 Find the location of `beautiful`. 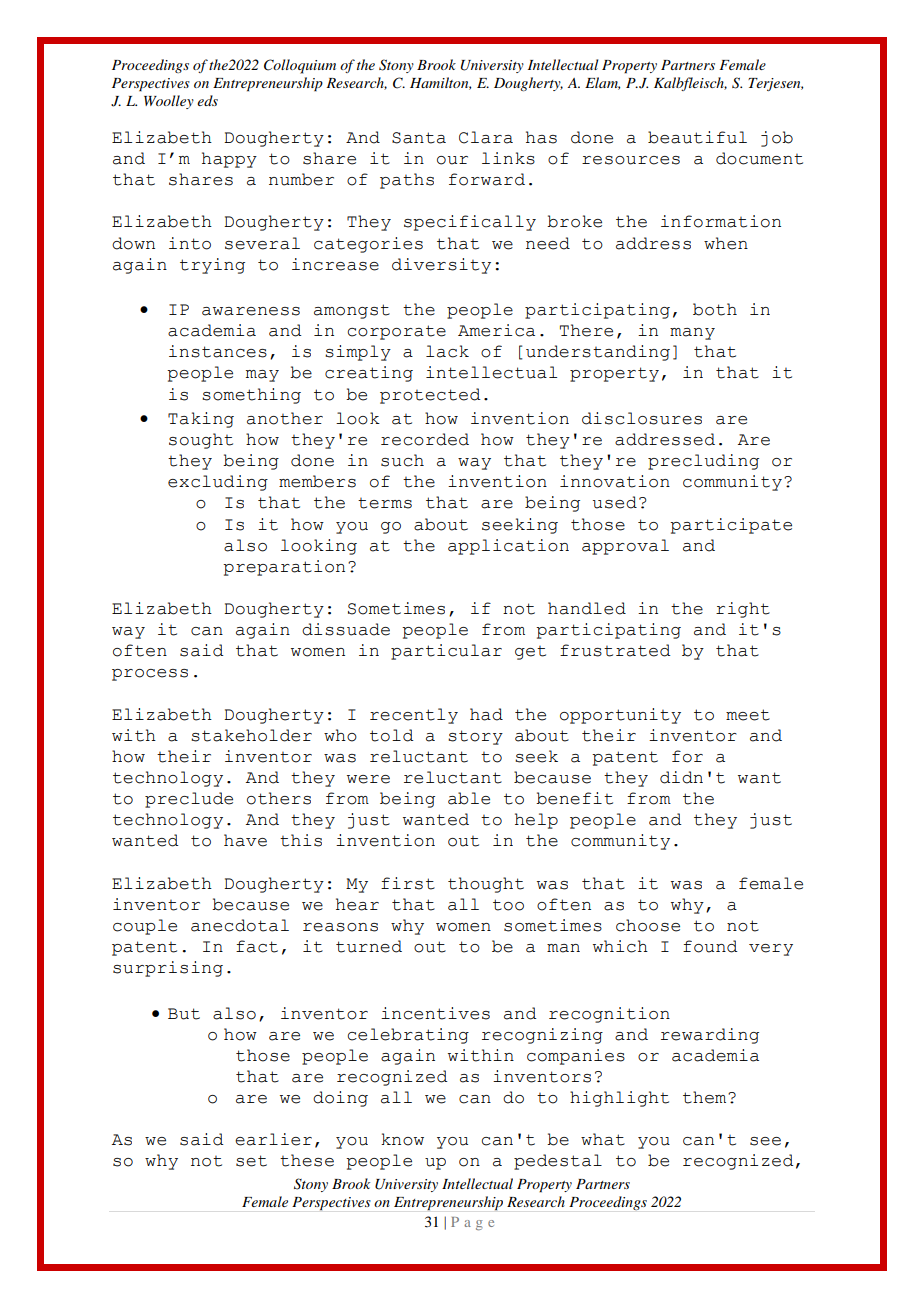

beautiful is located at coordinates (697, 137).
